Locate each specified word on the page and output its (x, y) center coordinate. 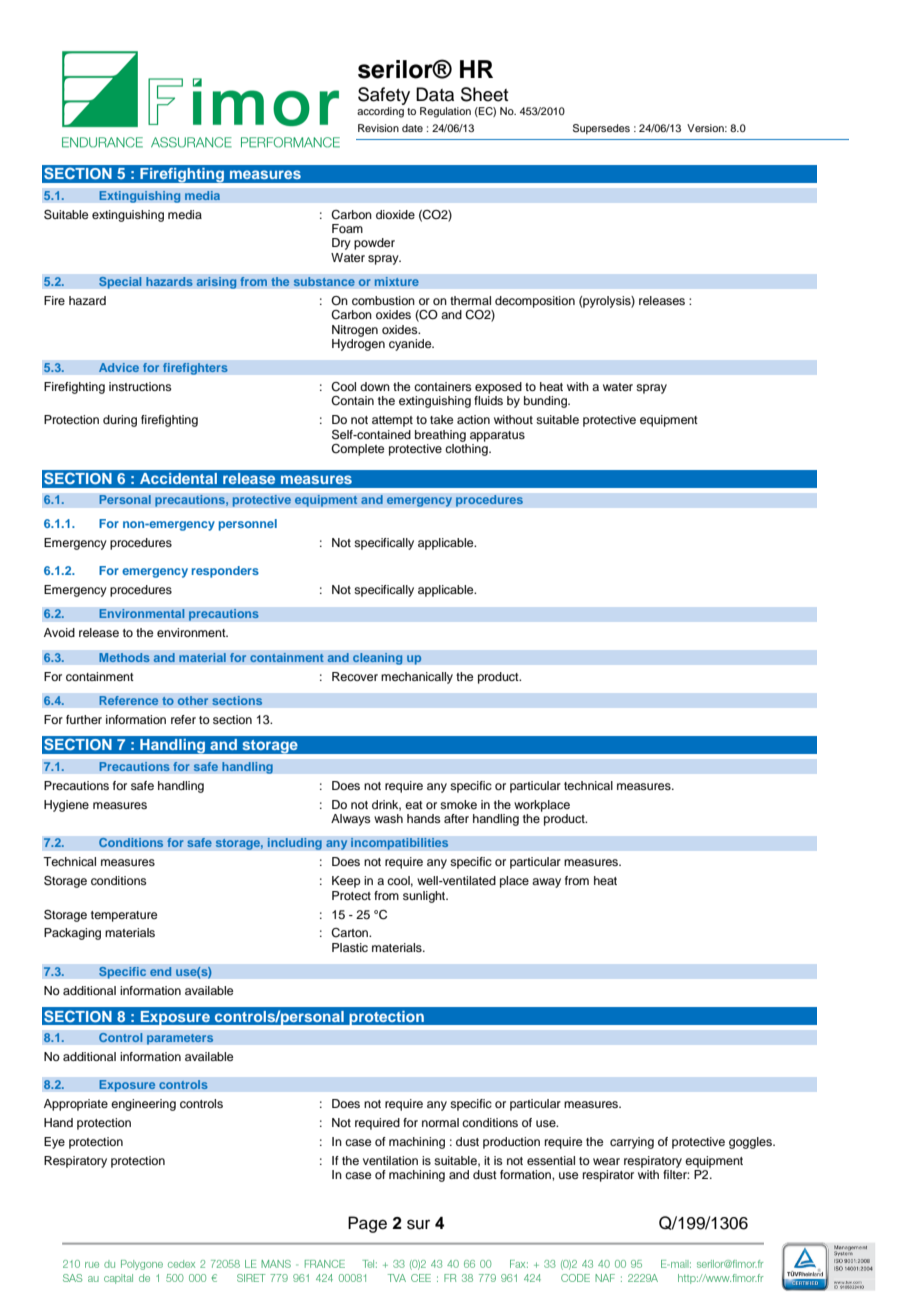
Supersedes (601, 129)
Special (120, 282)
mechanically (417, 678)
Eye (54, 1143)
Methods (124, 658)
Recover (355, 676)
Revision (378, 128)
